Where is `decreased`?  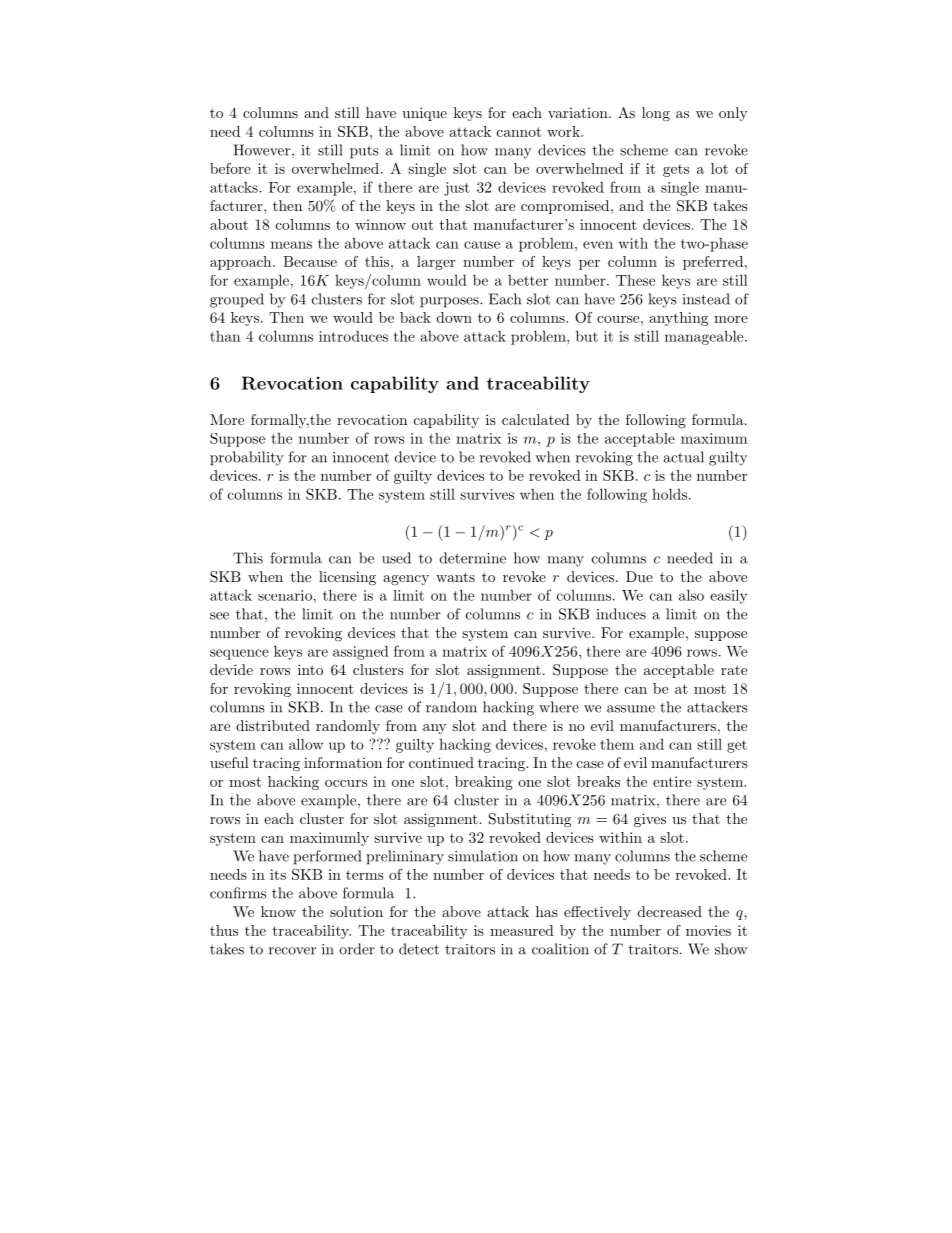 decreased is located at coordinates (670, 911).
